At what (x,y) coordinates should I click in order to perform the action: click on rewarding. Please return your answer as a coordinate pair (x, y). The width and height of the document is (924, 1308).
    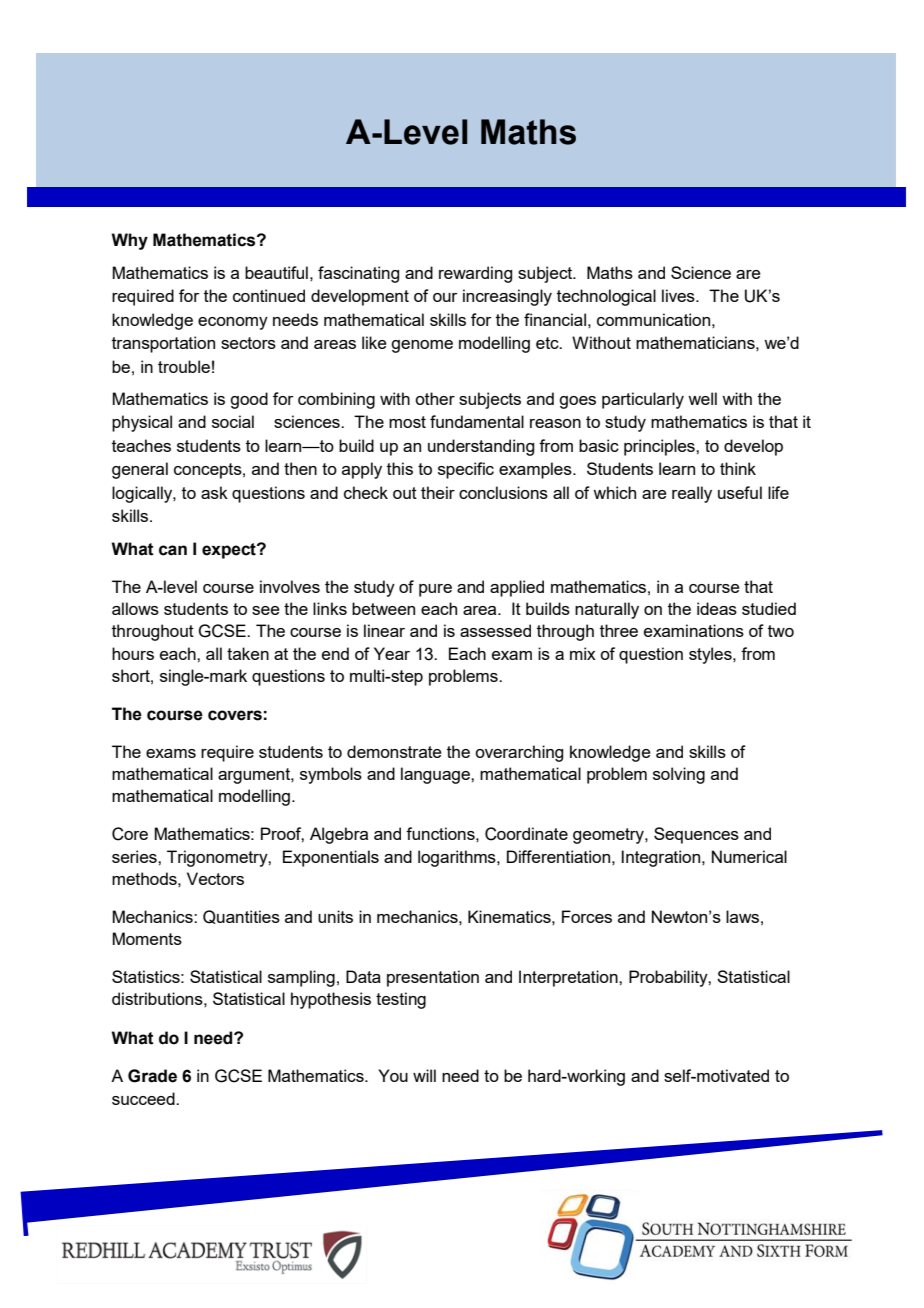
    Looking at the image, I should click on (475, 274).
